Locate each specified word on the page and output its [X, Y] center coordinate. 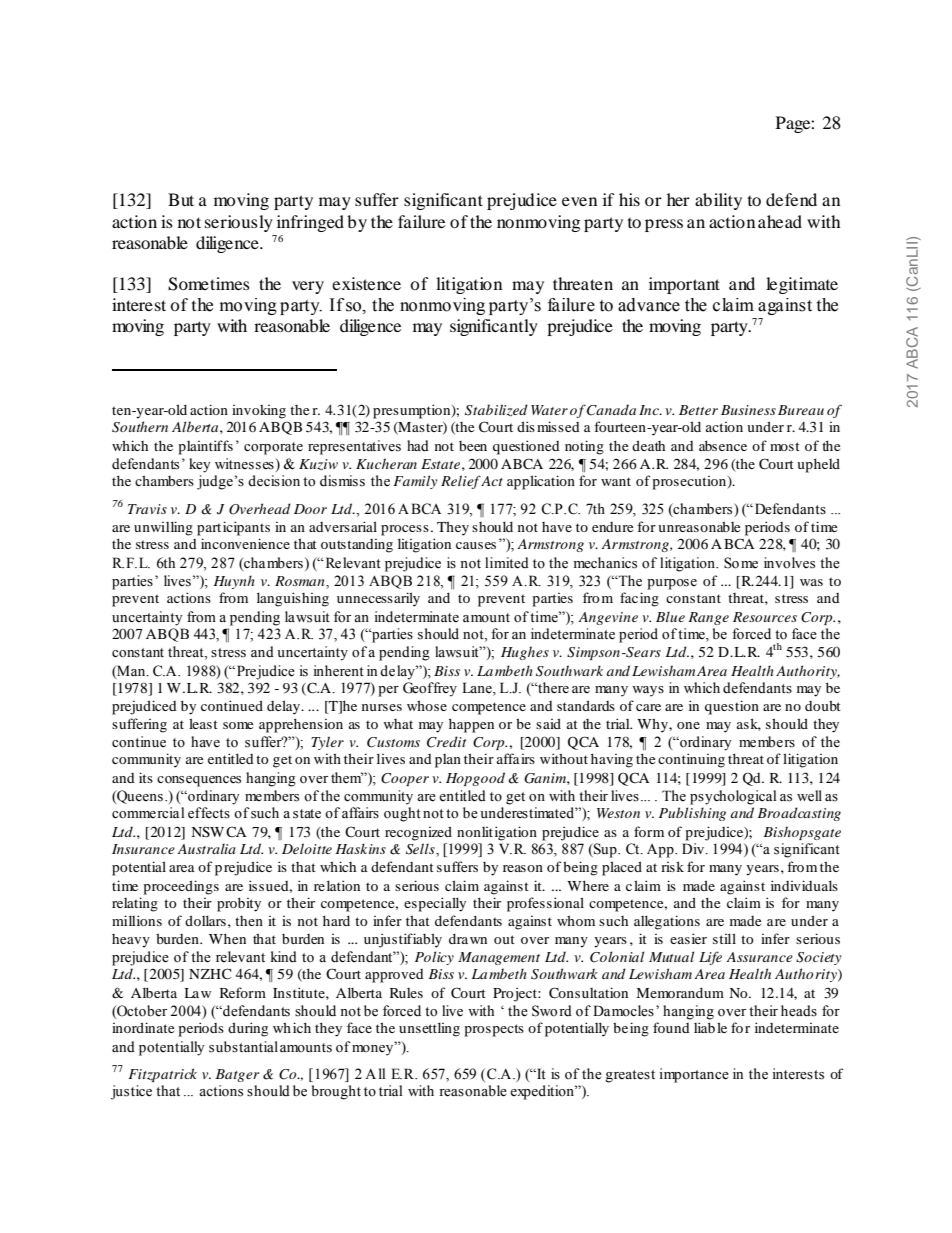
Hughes [525, 653]
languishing [293, 599]
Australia [206, 849]
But [181, 199]
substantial [243, 1047]
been [473, 446]
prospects [494, 1030]
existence [366, 283]
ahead [780, 221]
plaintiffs [205, 447]
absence [723, 445]
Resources [765, 617]
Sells [421, 850]
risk [672, 866]
